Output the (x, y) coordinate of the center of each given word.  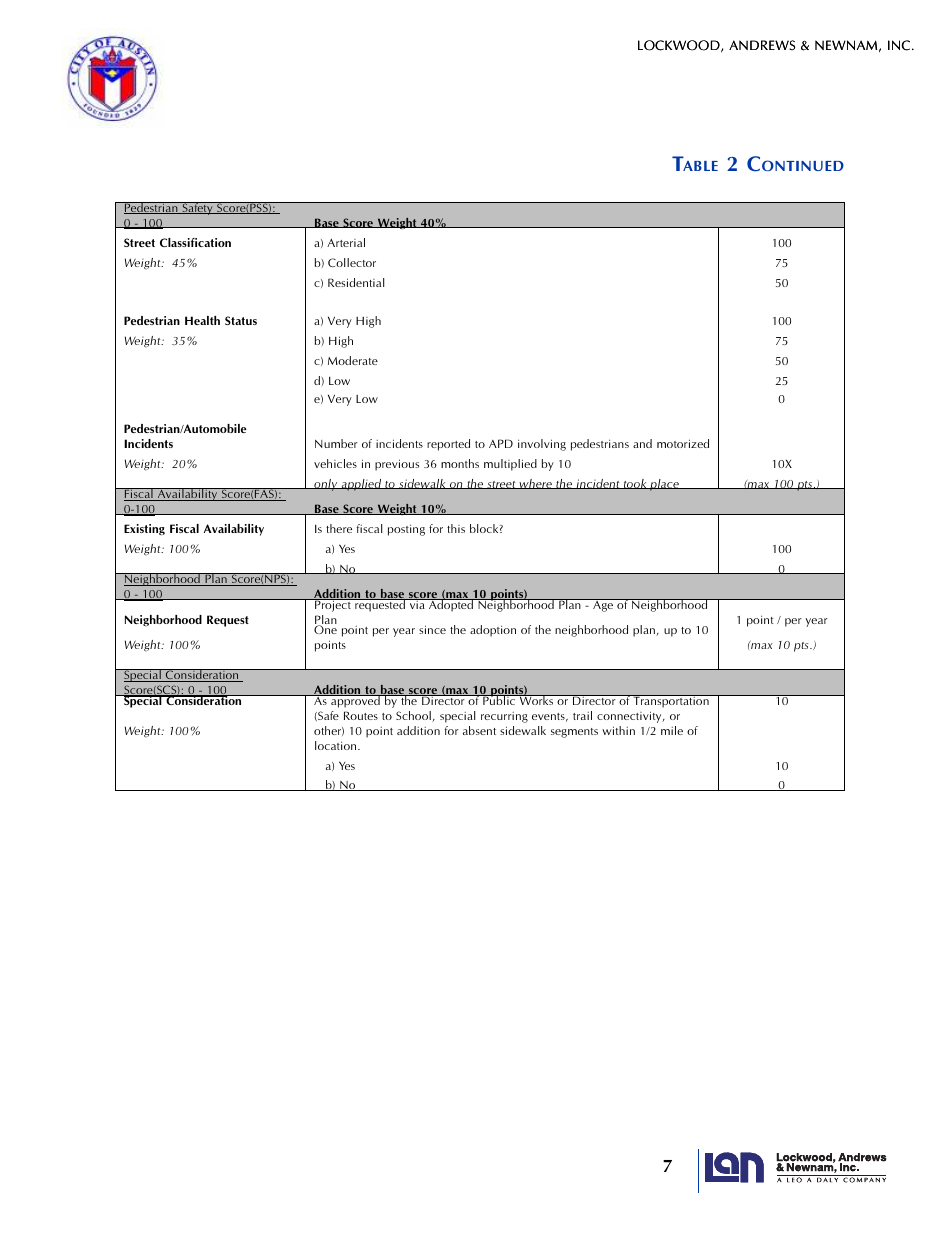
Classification (195, 242)
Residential (356, 282)
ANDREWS (762, 45)
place (664, 485)
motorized (683, 443)
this (456, 528)
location (337, 745)
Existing (144, 529)
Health (202, 320)
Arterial (346, 242)
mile (672, 730)
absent (479, 730)
